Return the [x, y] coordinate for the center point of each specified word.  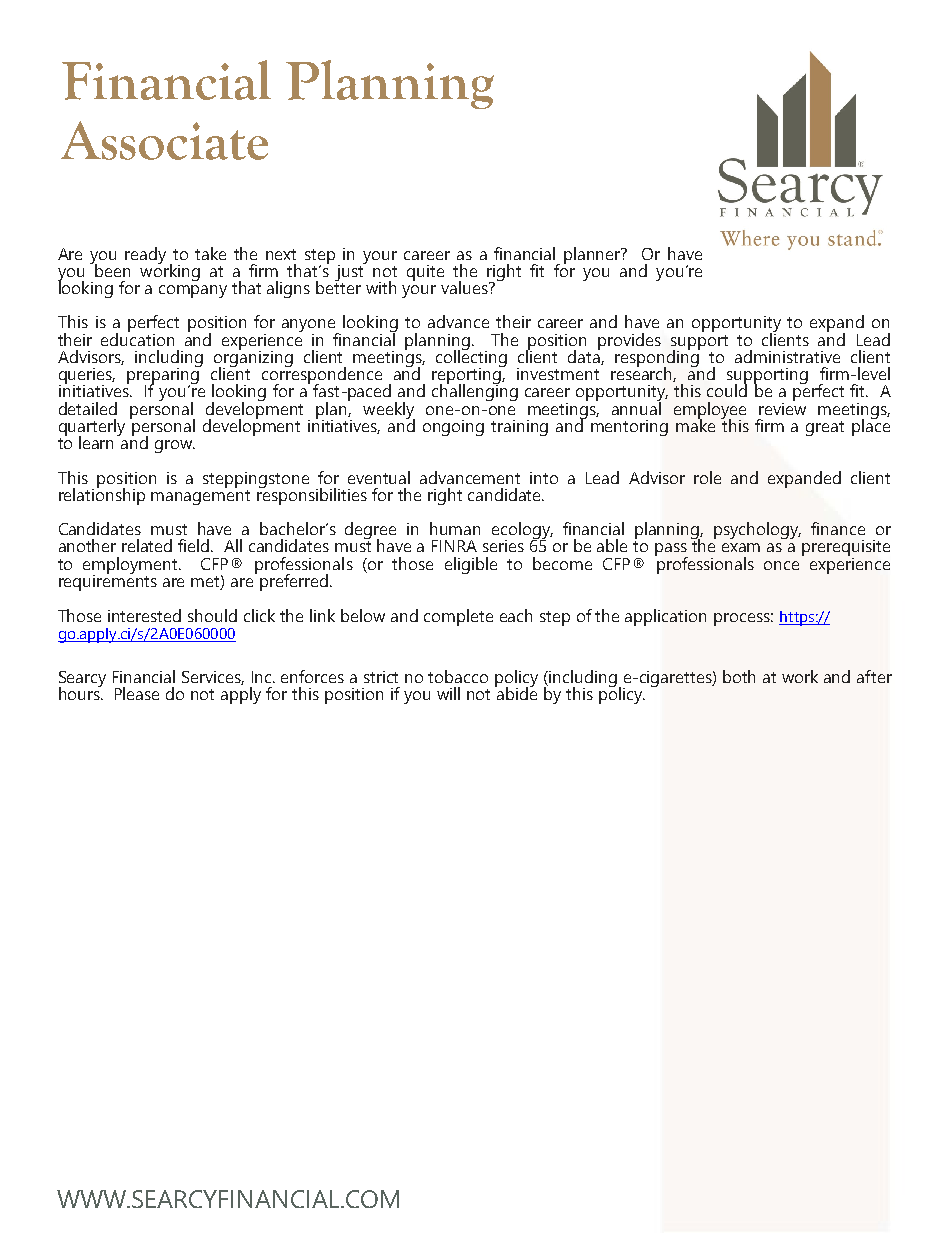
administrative [787, 356]
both [739, 676]
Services [213, 678]
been [111, 269]
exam [741, 547]
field [195, 545]
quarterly [92, 428]
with [381, 287]
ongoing [453, 428]
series [503, 546]
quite [425, 273]
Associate [164, 140]
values [465, 287]
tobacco [458, 676]
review [782, 407]
